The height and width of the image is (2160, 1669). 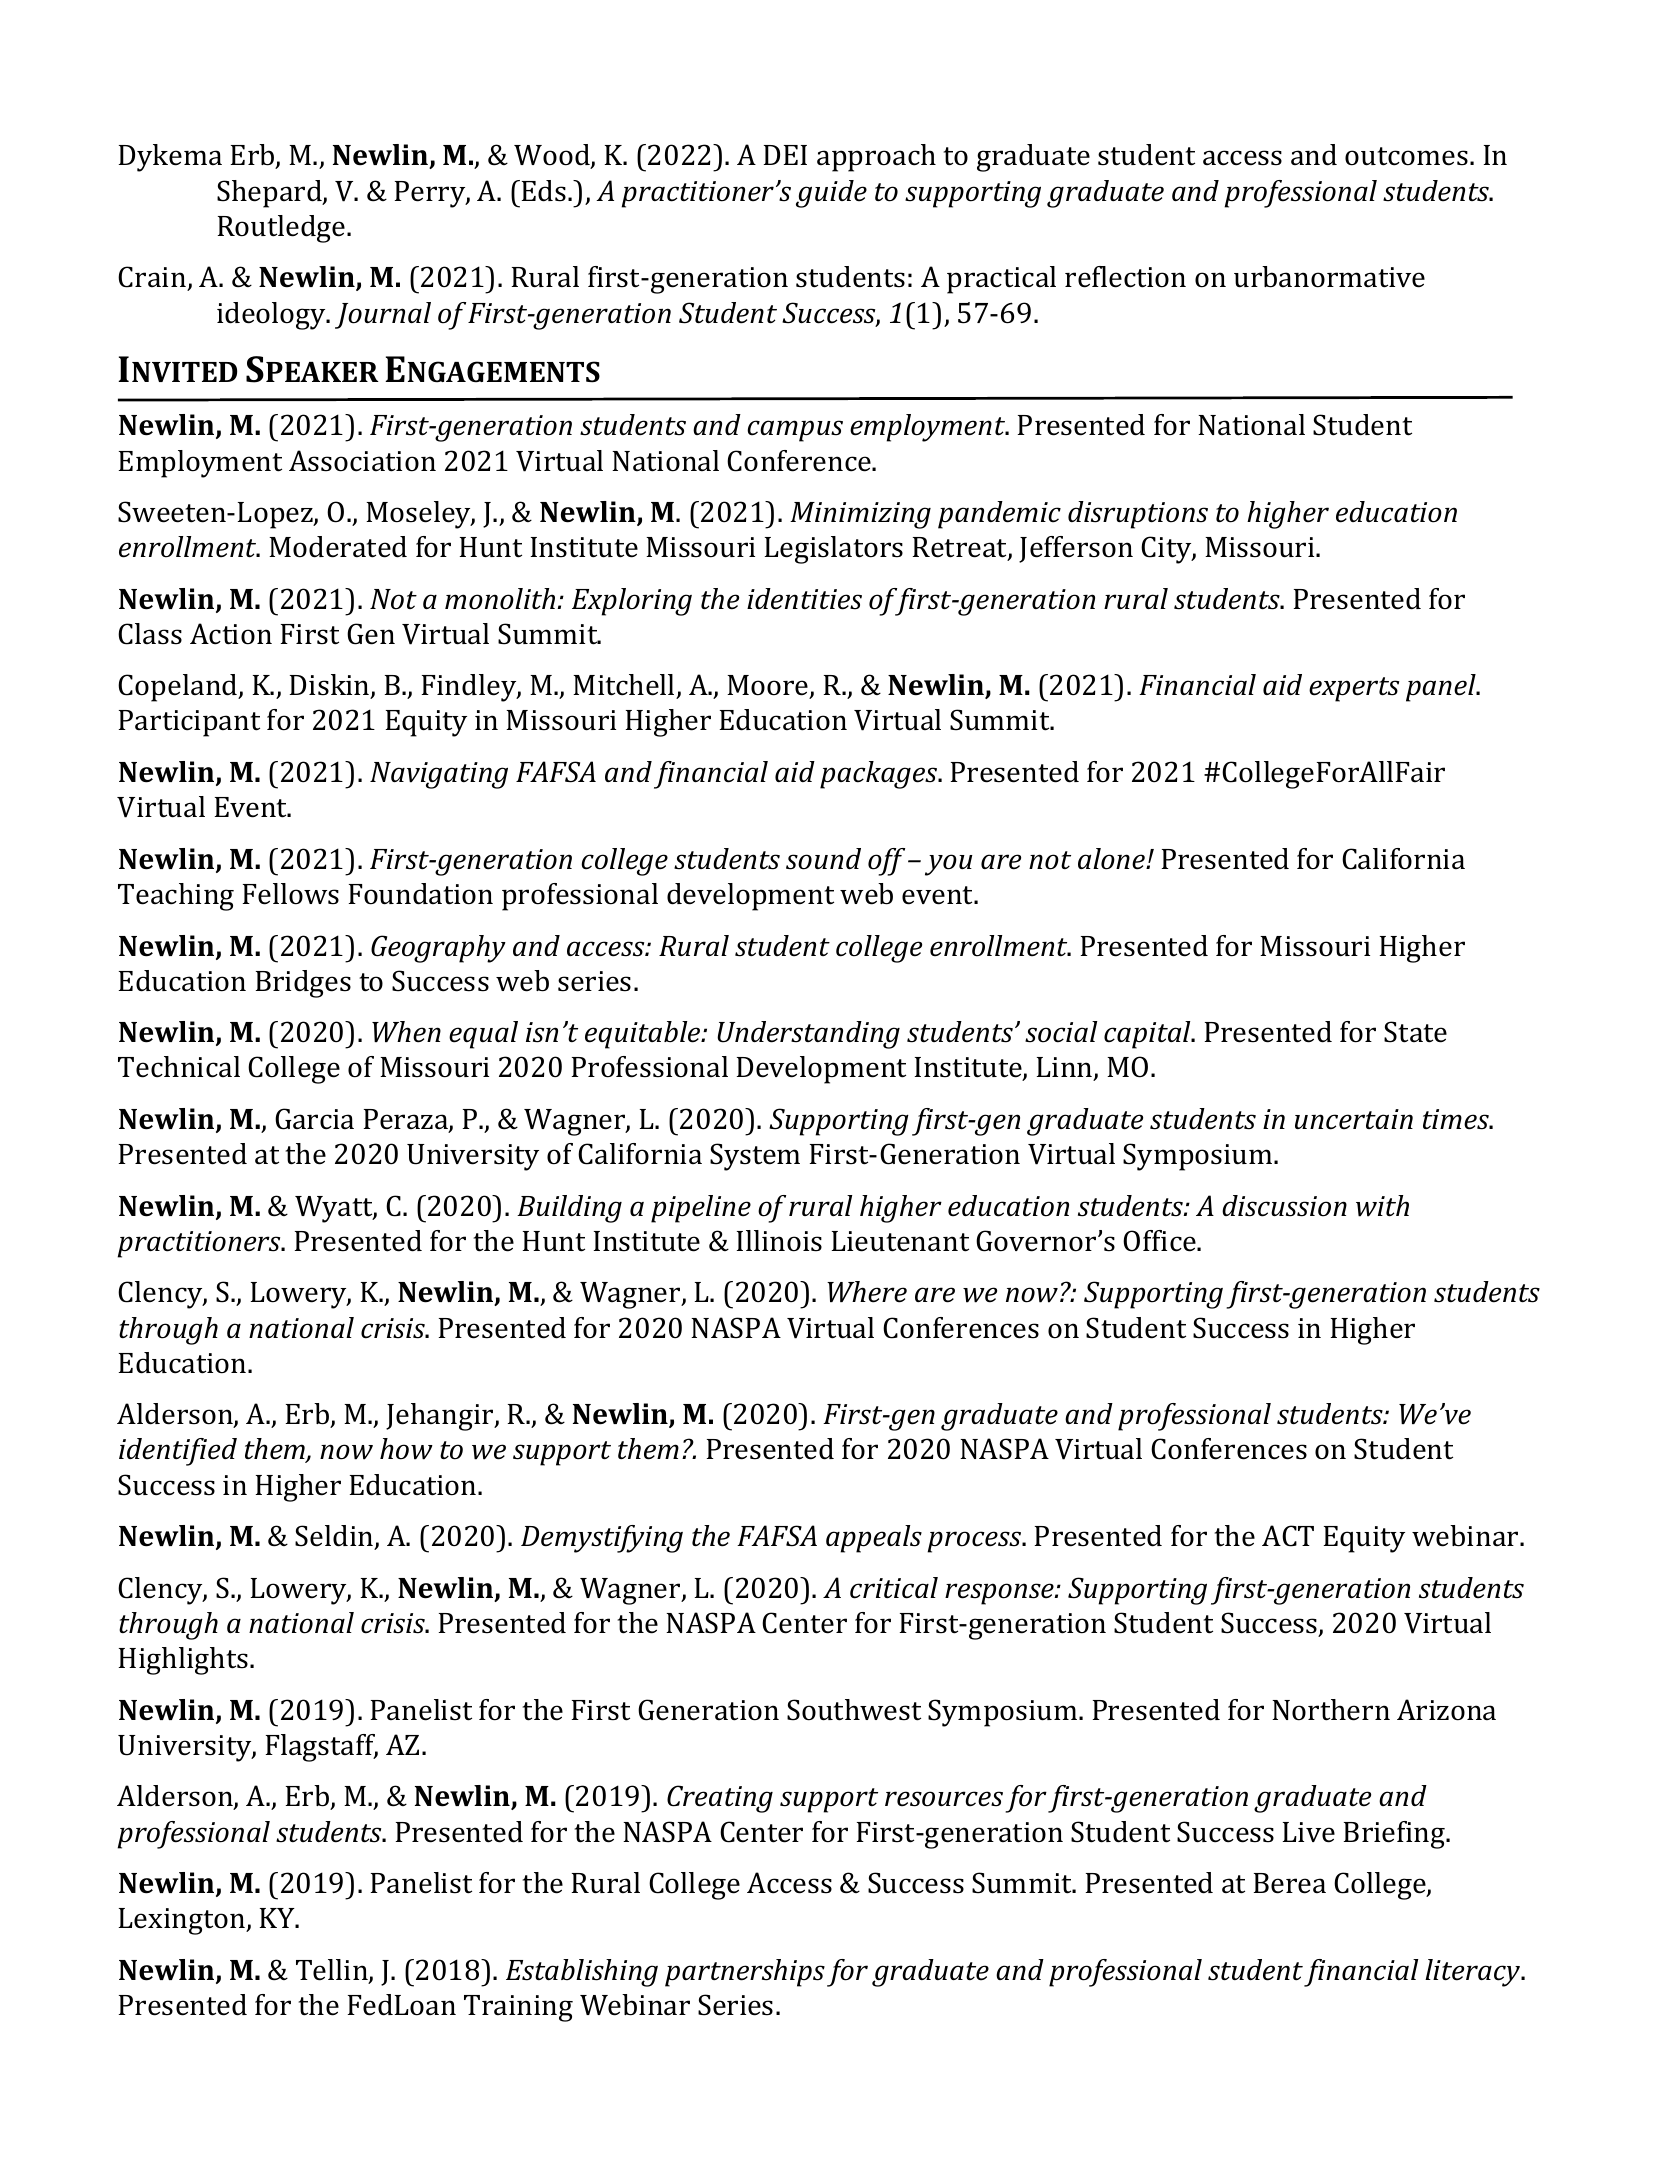 I want to click on guide, so click(x=831, y=194).
